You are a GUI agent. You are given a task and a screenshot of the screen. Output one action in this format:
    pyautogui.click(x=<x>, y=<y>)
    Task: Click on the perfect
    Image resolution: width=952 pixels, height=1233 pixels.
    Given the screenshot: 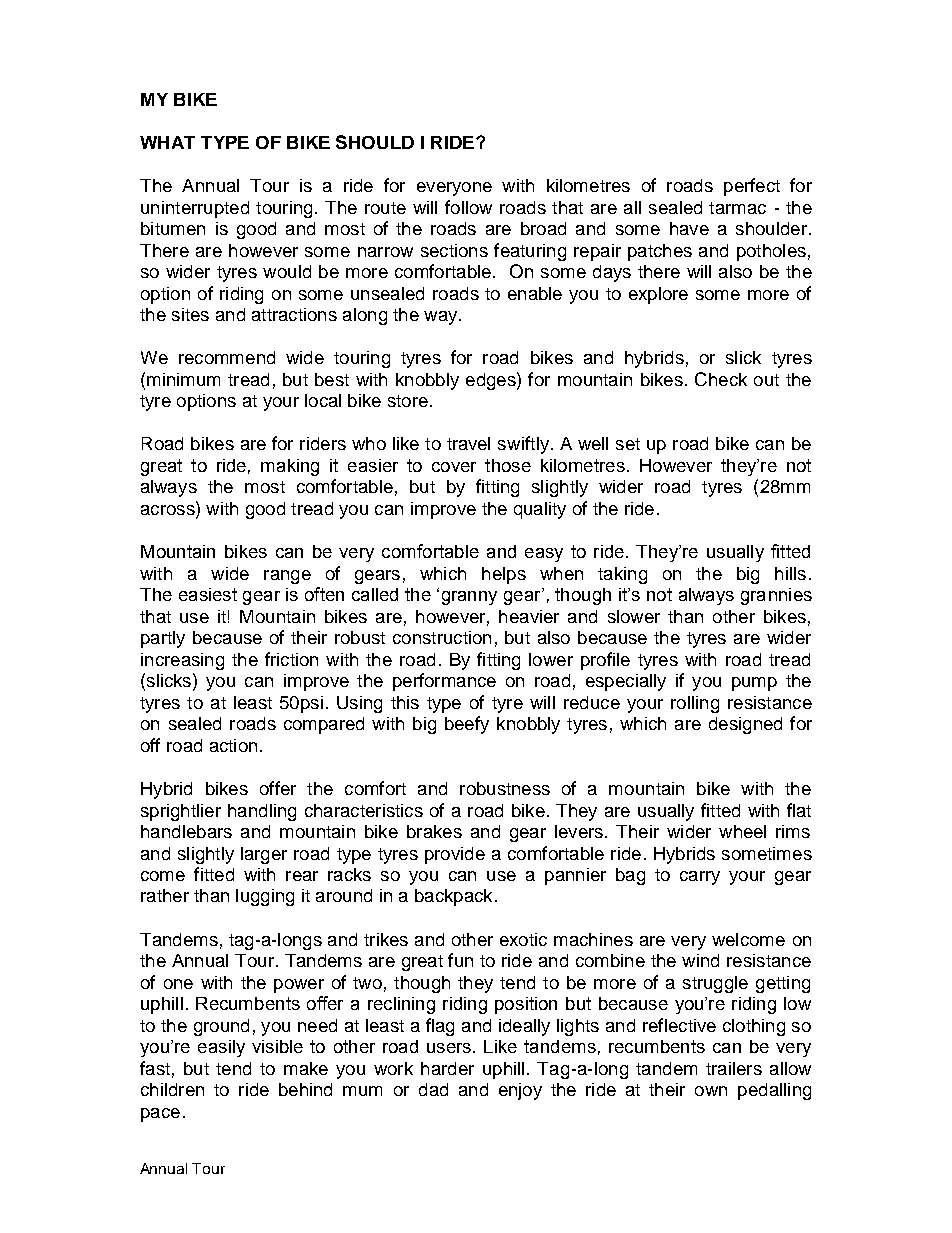 What is the action you would take?
    pyautogui.click(x=752, y=187)
